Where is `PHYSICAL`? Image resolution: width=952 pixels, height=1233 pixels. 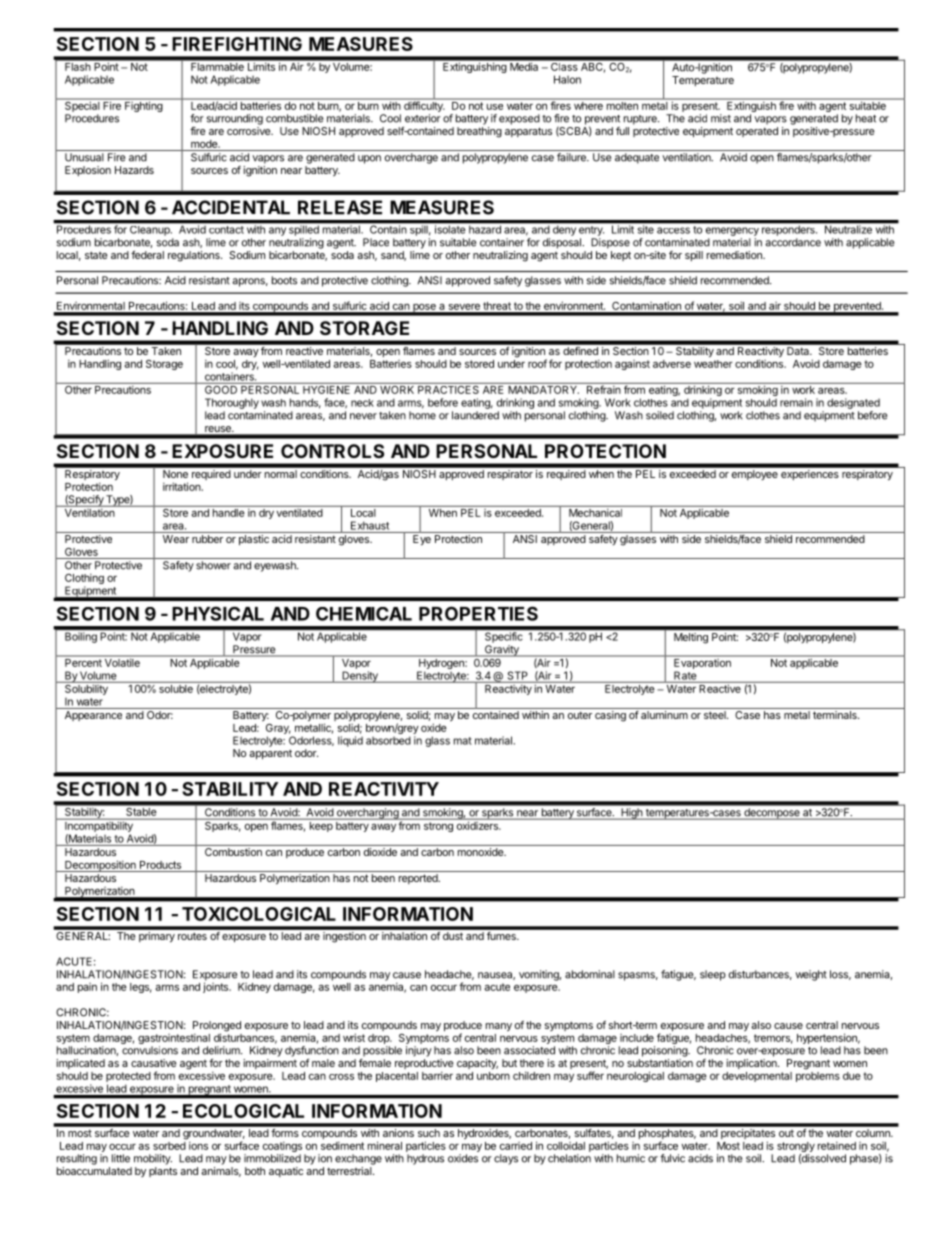
PHYSICAL is located at coordinates (218, 613).
